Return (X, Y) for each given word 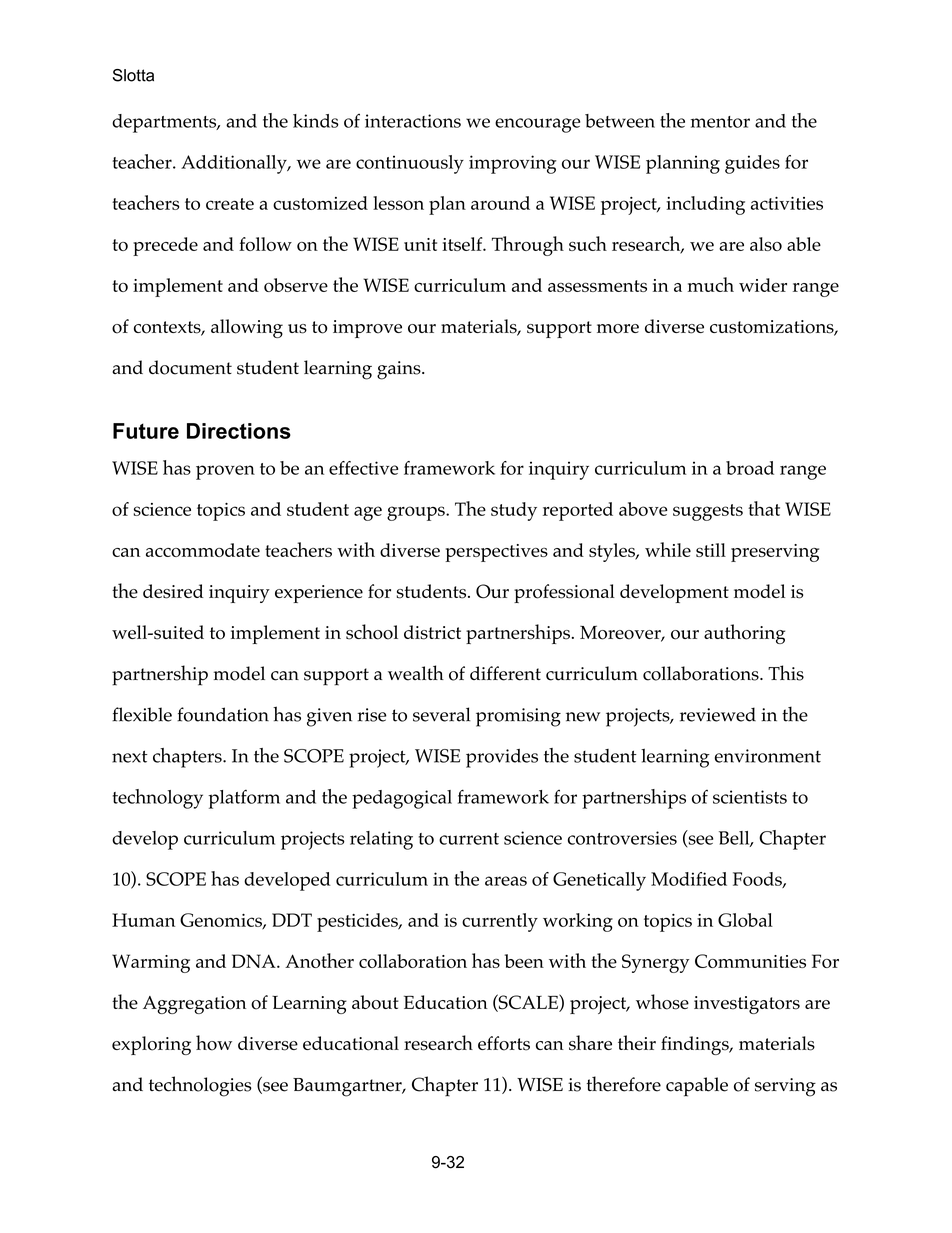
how (214, 1043)
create (230, 204)
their (637, 1042)
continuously (410, 164)
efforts (504, 1043)
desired (173, 591)
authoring (744, 634)
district (432, 632)
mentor (720, 122)
